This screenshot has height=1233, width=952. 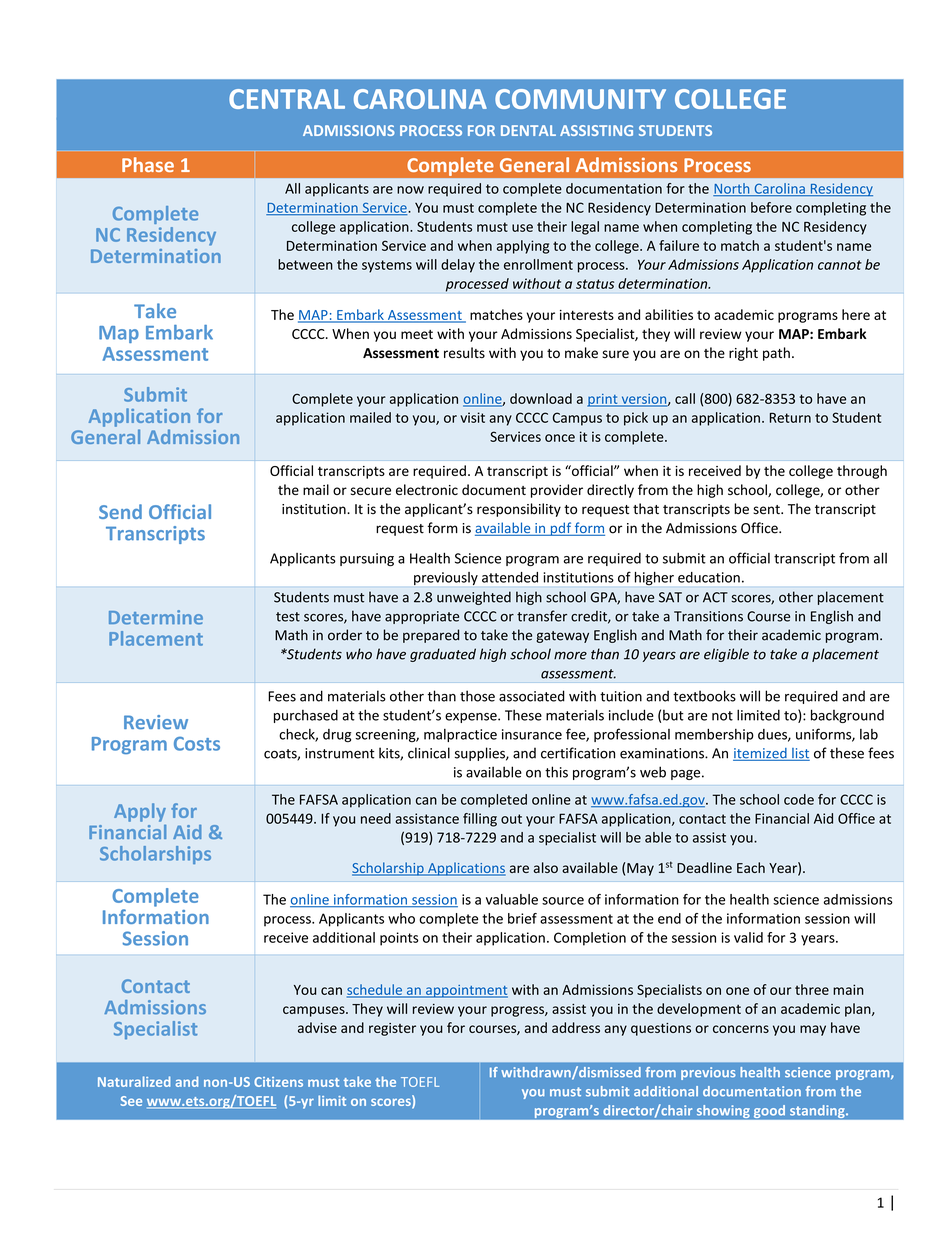 I want to click on visit, so click(x=472, y=417).
